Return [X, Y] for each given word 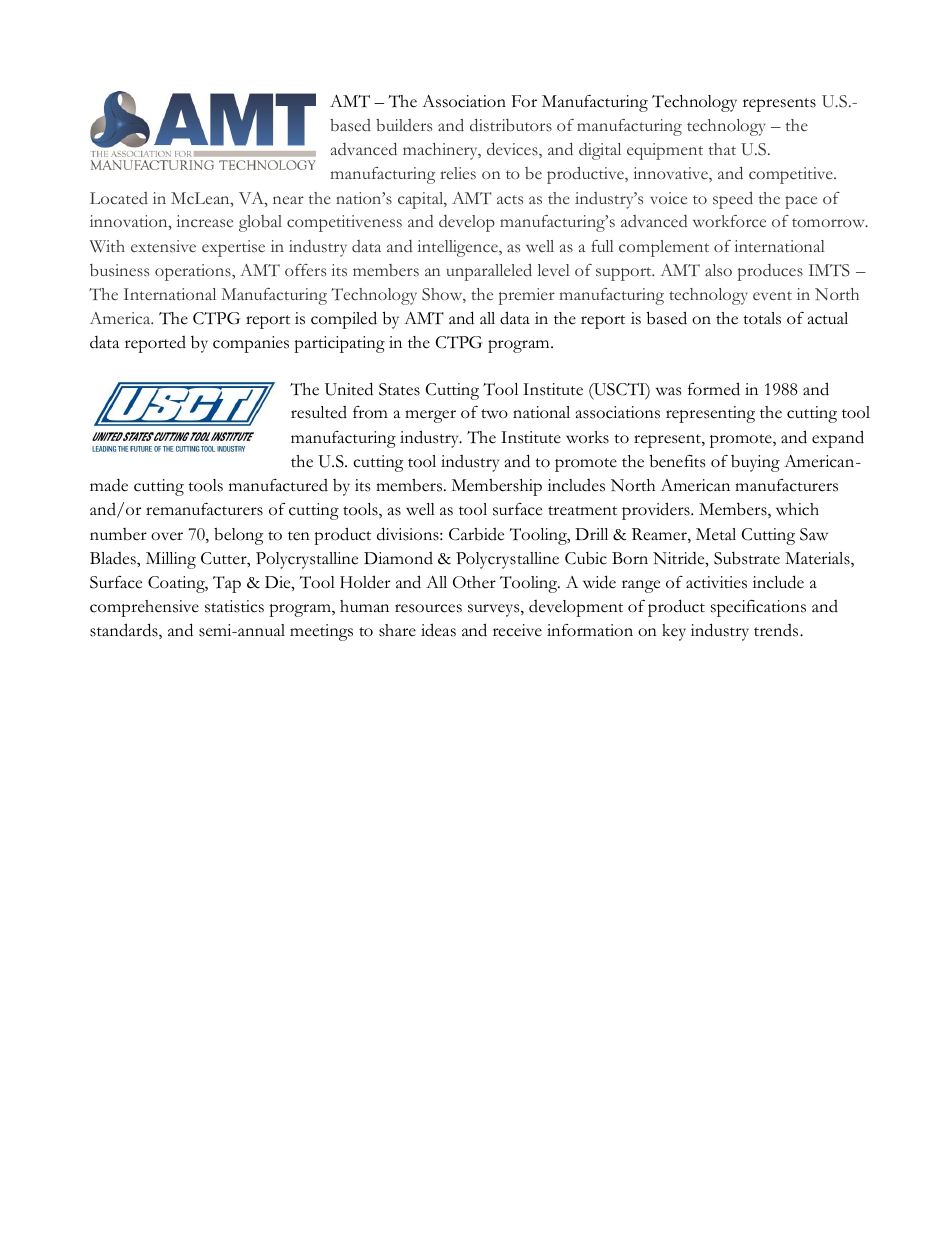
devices [513, 150]
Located [119, 198]
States [399, 389]
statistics [234, 606]
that [722, 149]
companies [251, 344]
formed [714, 389]
